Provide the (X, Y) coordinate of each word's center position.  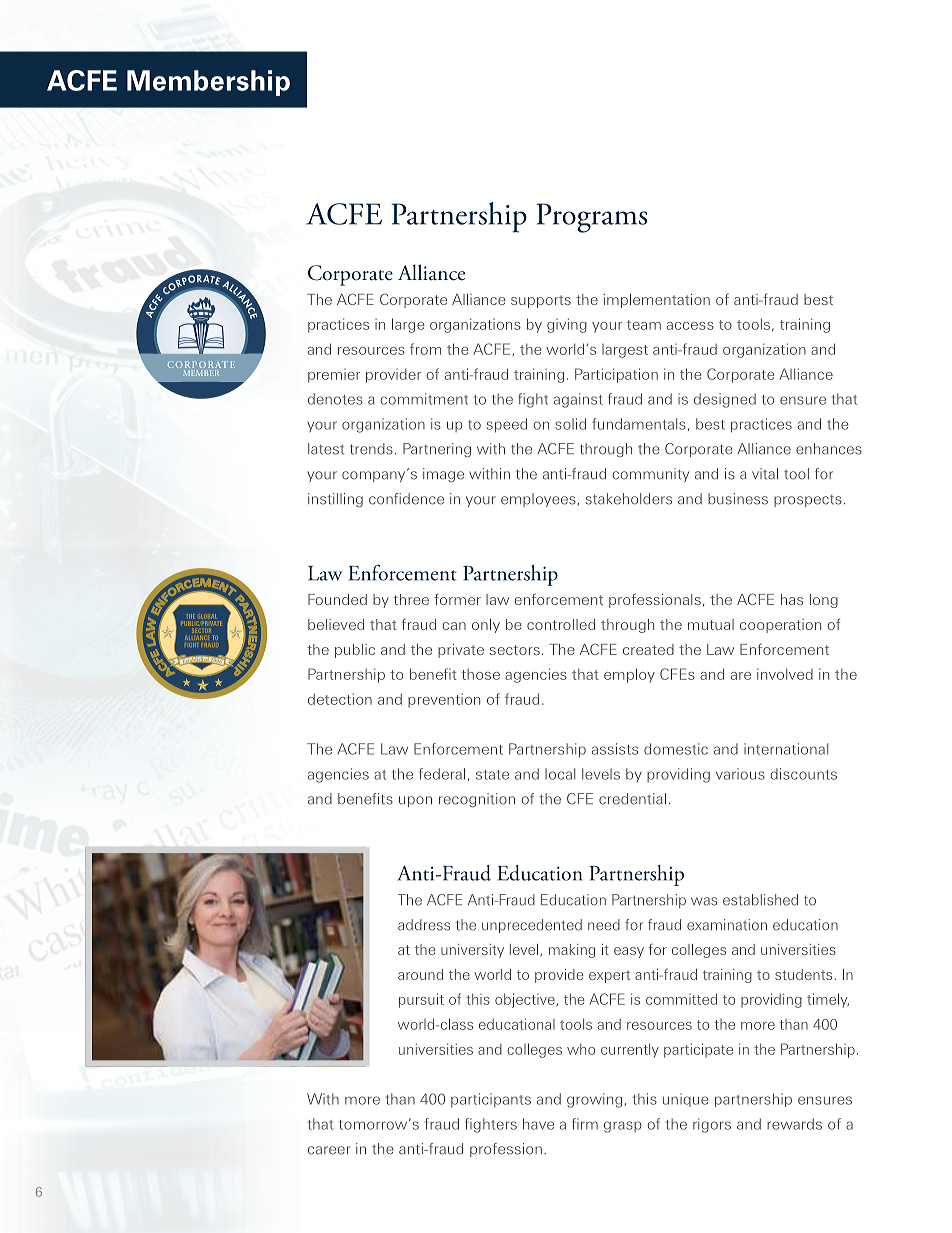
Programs (591, 218)
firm (585, 1124)
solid (570, 424)
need (604, 925)
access (690, 326)
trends (371, 449)
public (355, 651)
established (760, 900)
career (329, 1150)
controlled (561, 624)
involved (785, 674)
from (425, 349)
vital (765, 474)
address (424, 925)
